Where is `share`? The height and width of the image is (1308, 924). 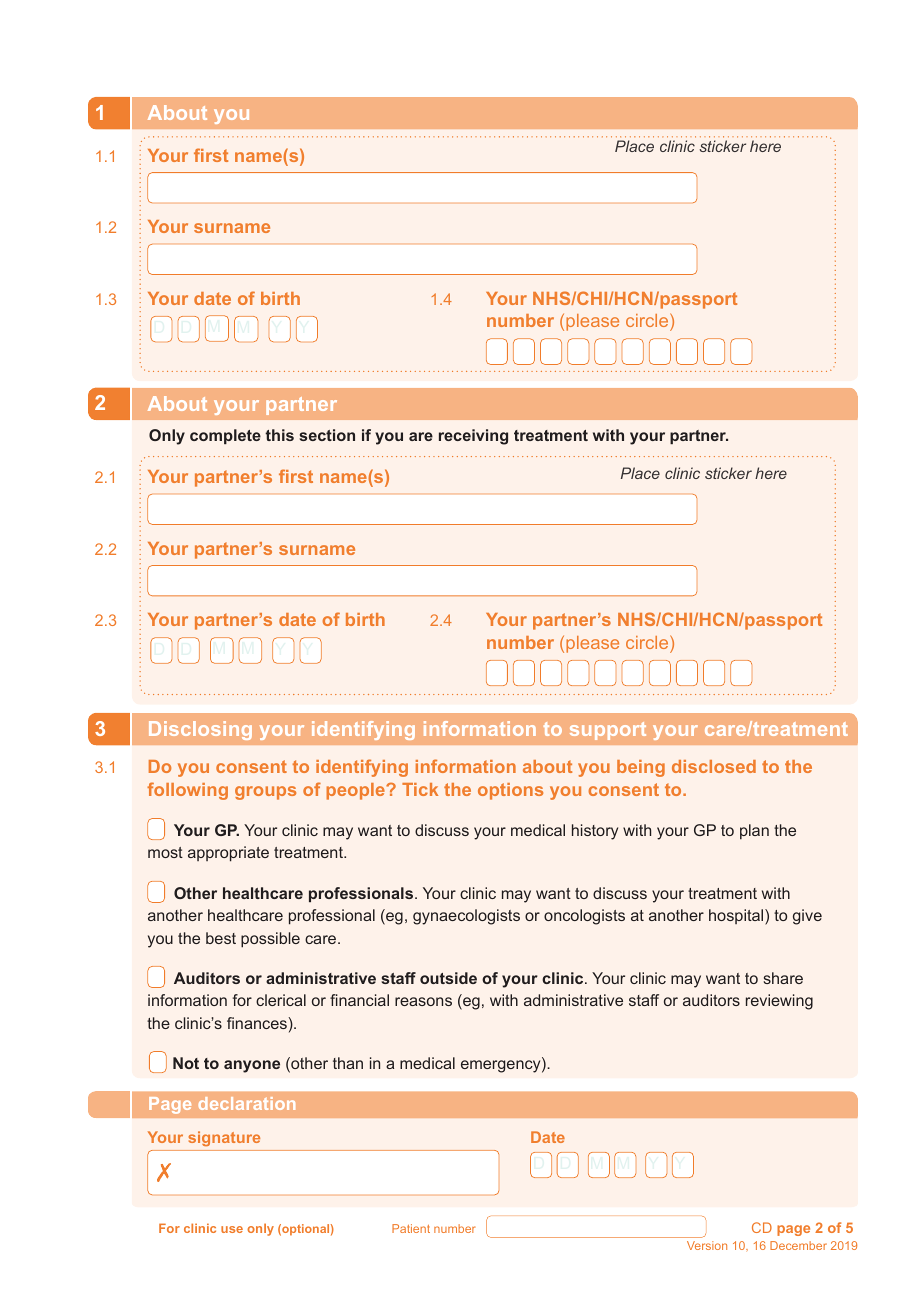
share is located at coordinates (783, 978).
